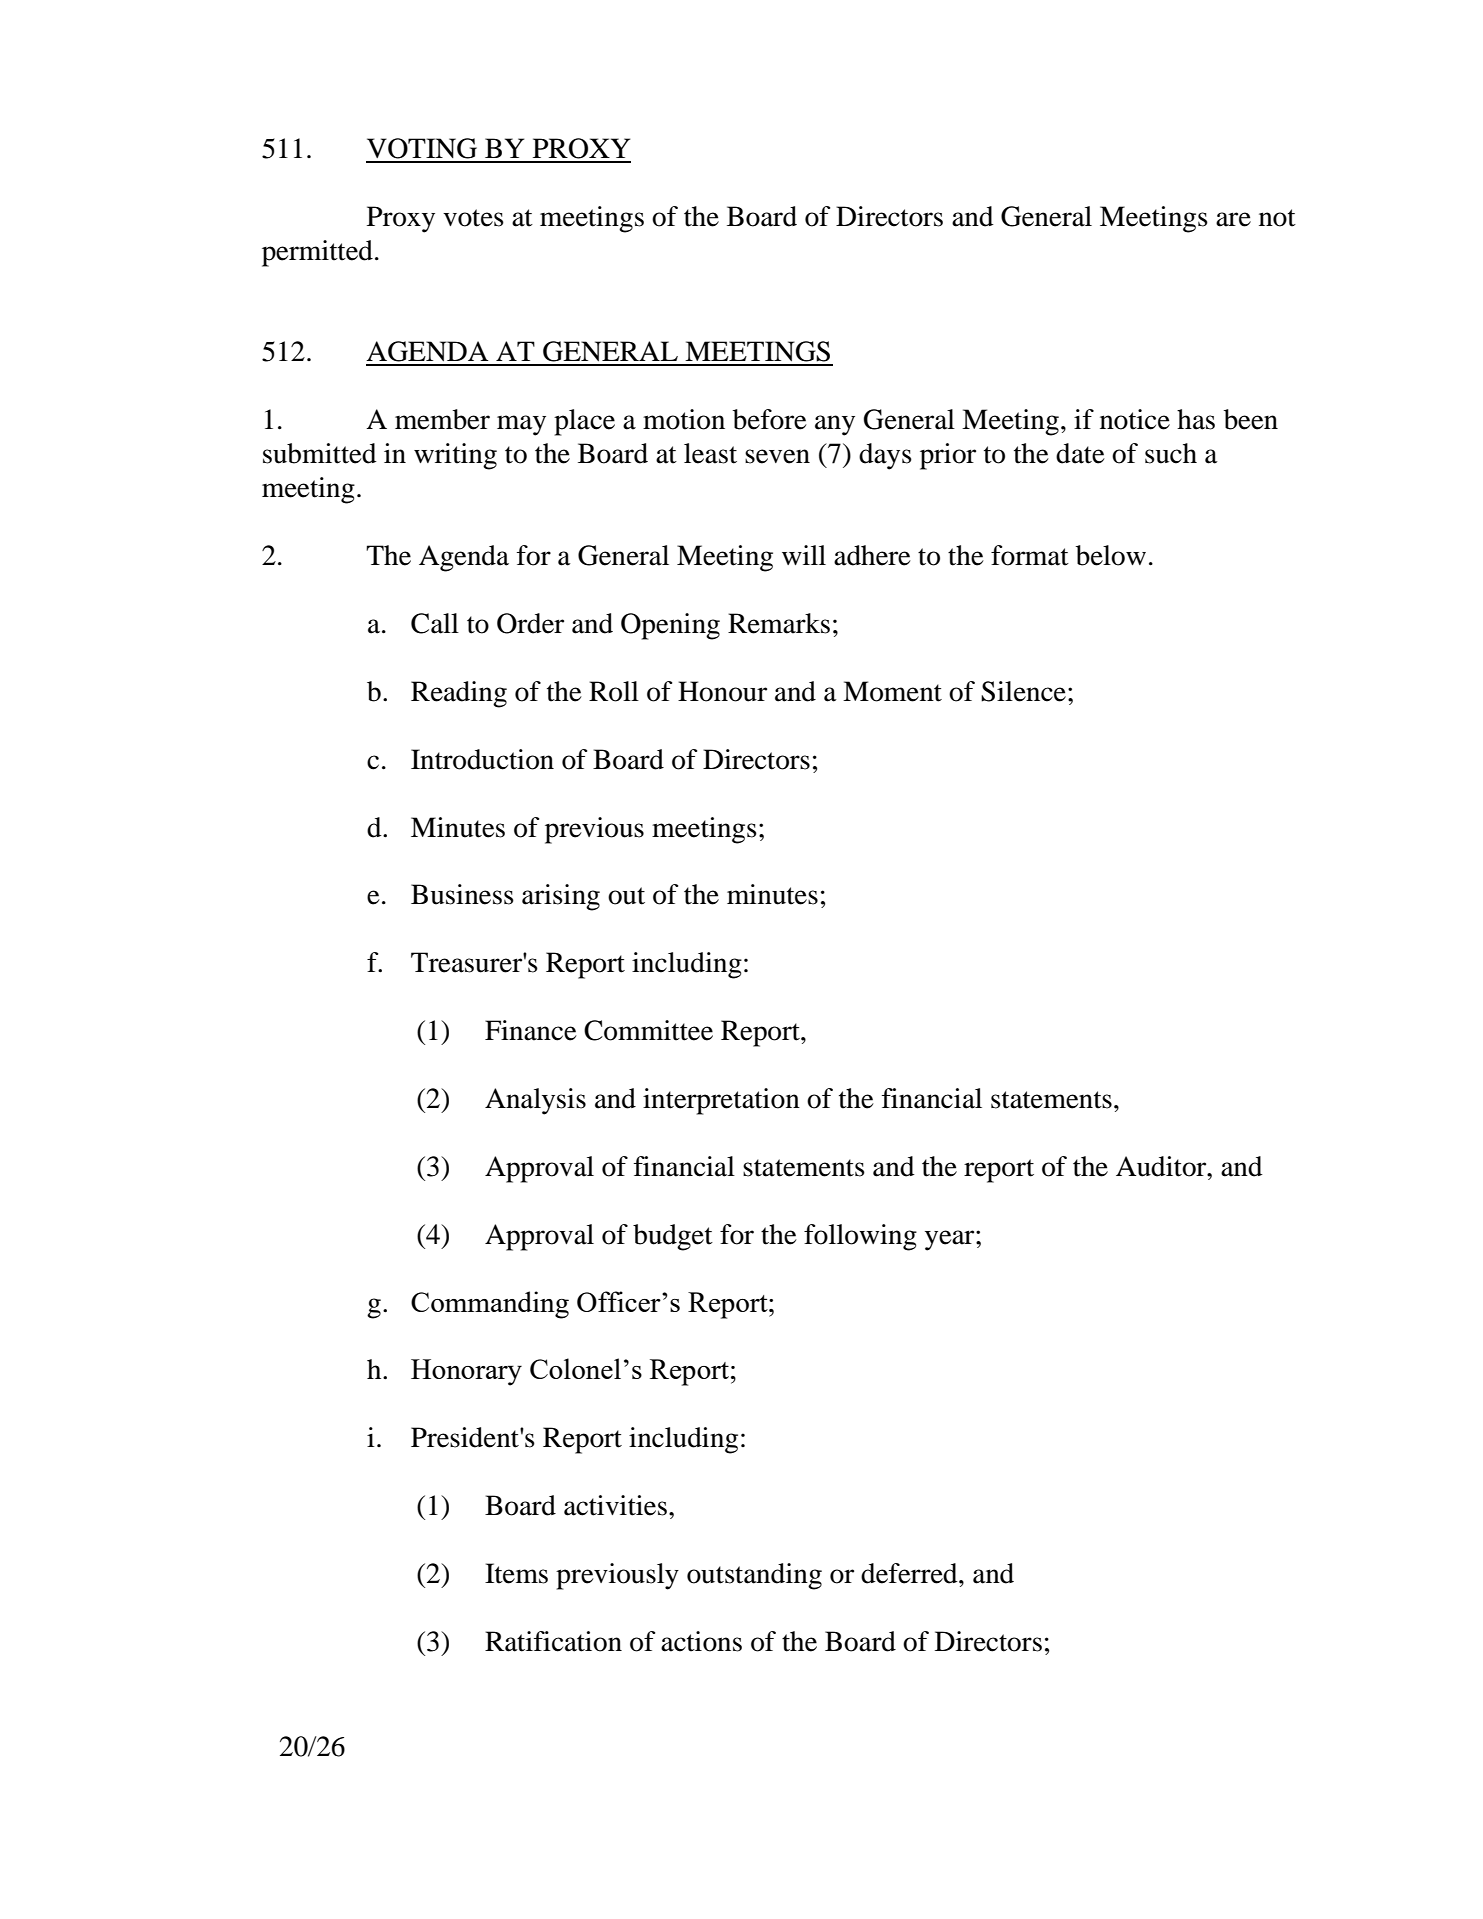 The image size is (1483, 1919). I want to click on Silence, so click(1023, 691).
